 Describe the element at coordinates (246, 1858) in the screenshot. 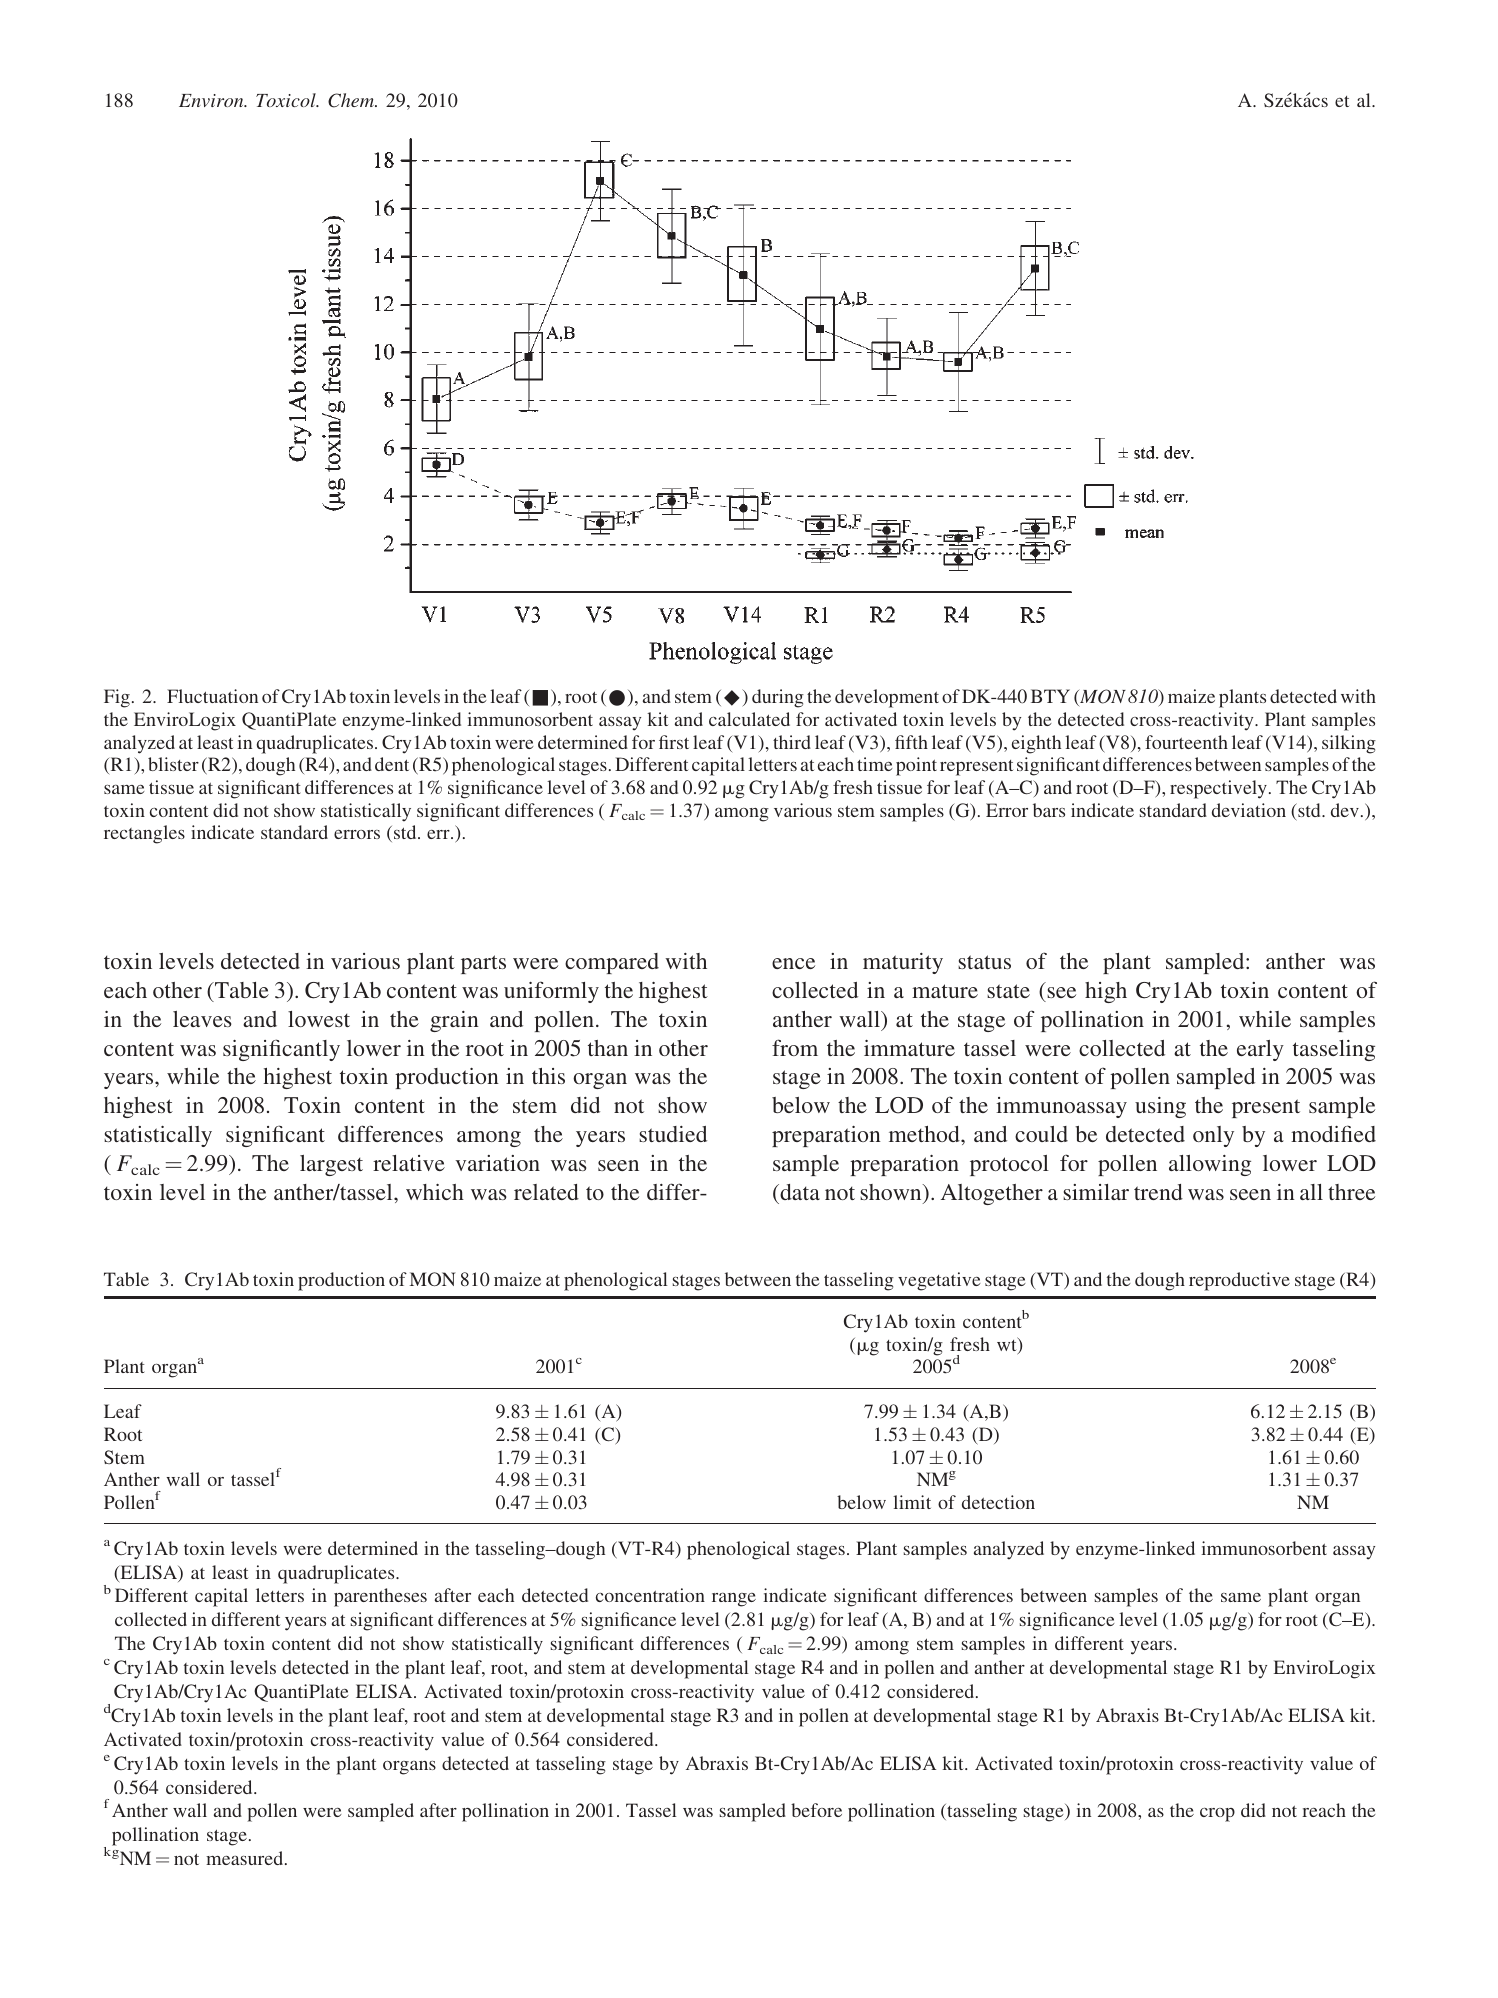

I see `measured` at that location.
